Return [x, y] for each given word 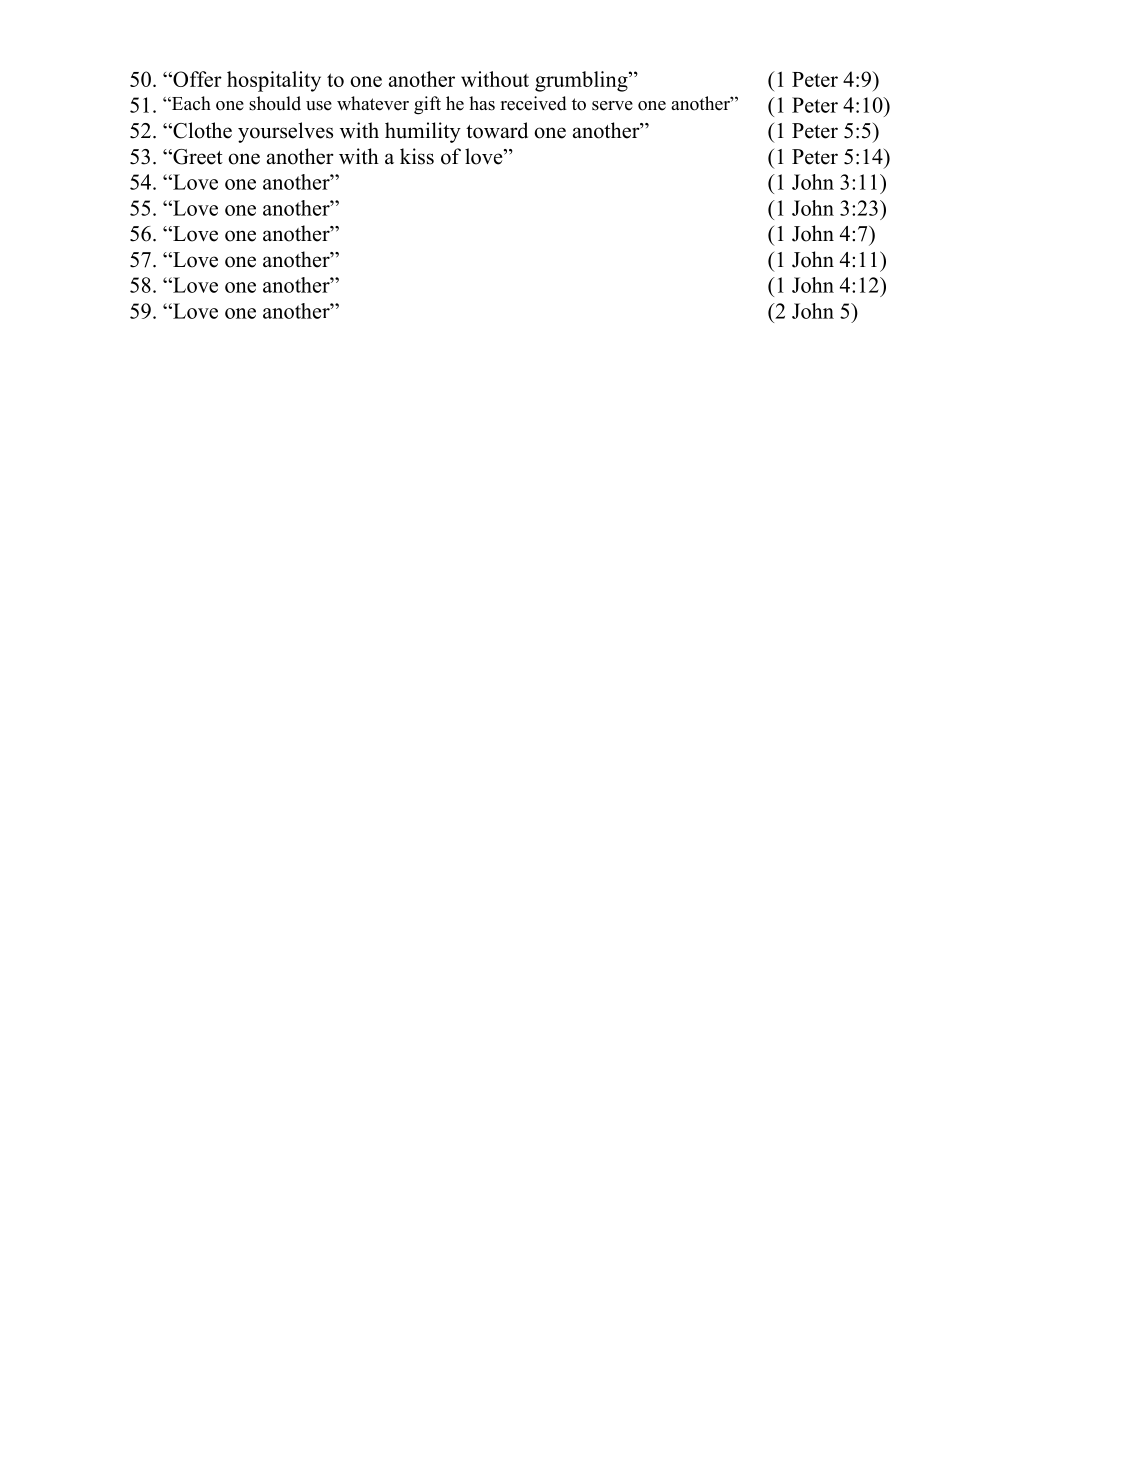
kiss [417, 156]
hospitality [274, 81]
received [533, 103]
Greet [197, 157]
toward [497, 130]
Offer [196, 79]
